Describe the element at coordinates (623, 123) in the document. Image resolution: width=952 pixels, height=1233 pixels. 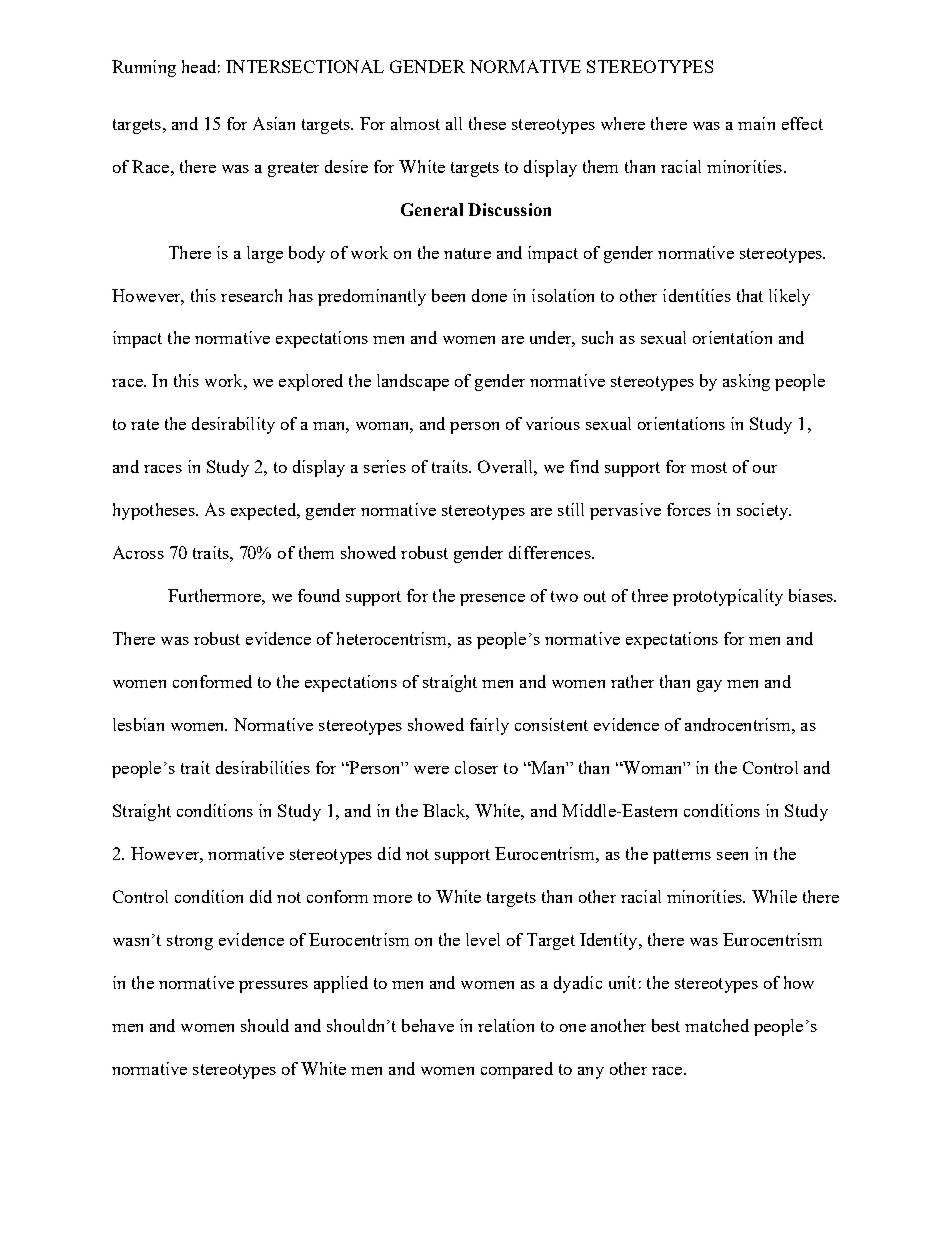
I see `where` at that location.
